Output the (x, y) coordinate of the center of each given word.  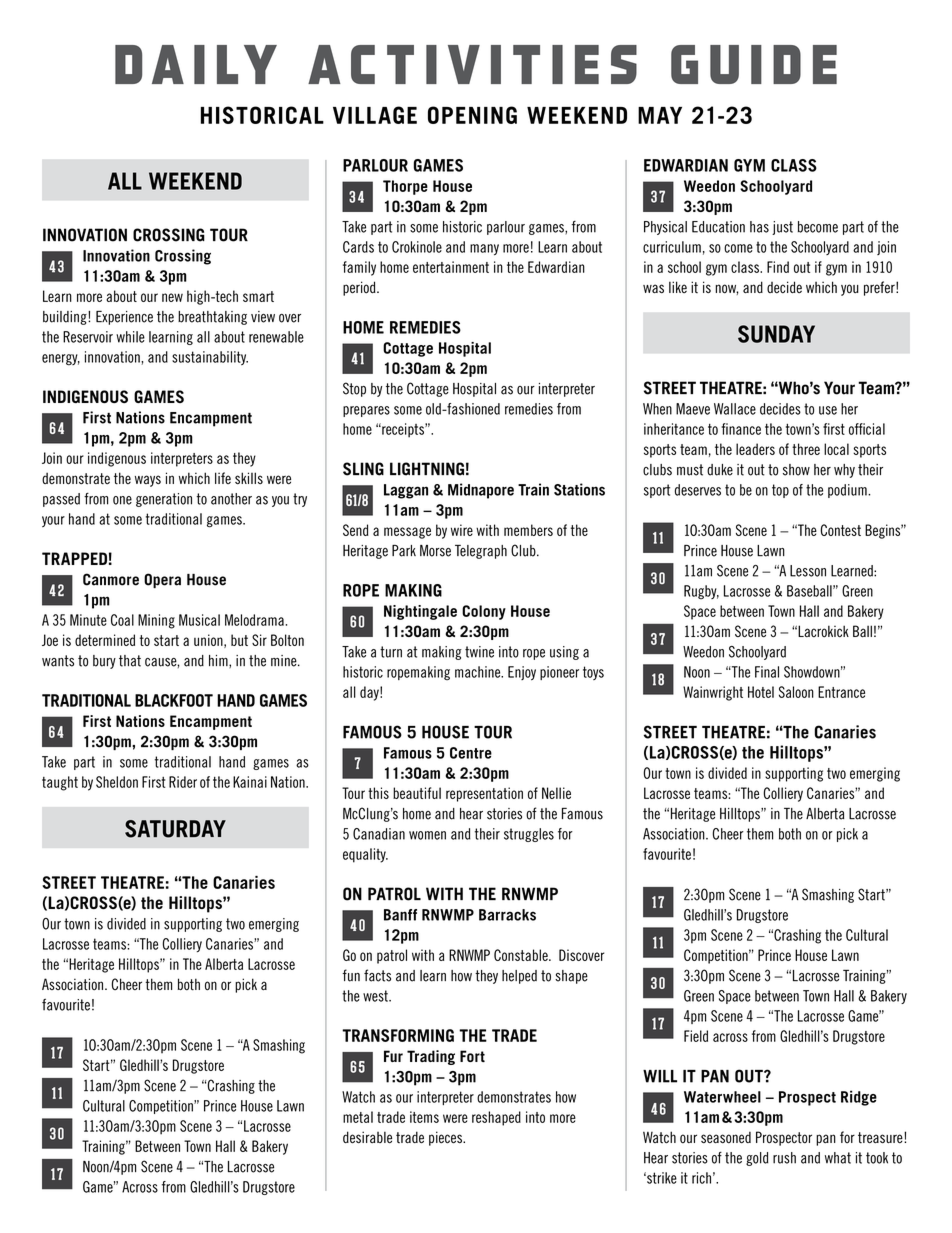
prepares (366, 411)
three (806, 449)
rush (784, 1158)
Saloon (796, 692)
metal (358, 1117)
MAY (660, 115)
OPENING (472, 115)
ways (148, 481)
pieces (446, 1138)
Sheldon (117, 782)
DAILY (196, 64)
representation (484, 794)
